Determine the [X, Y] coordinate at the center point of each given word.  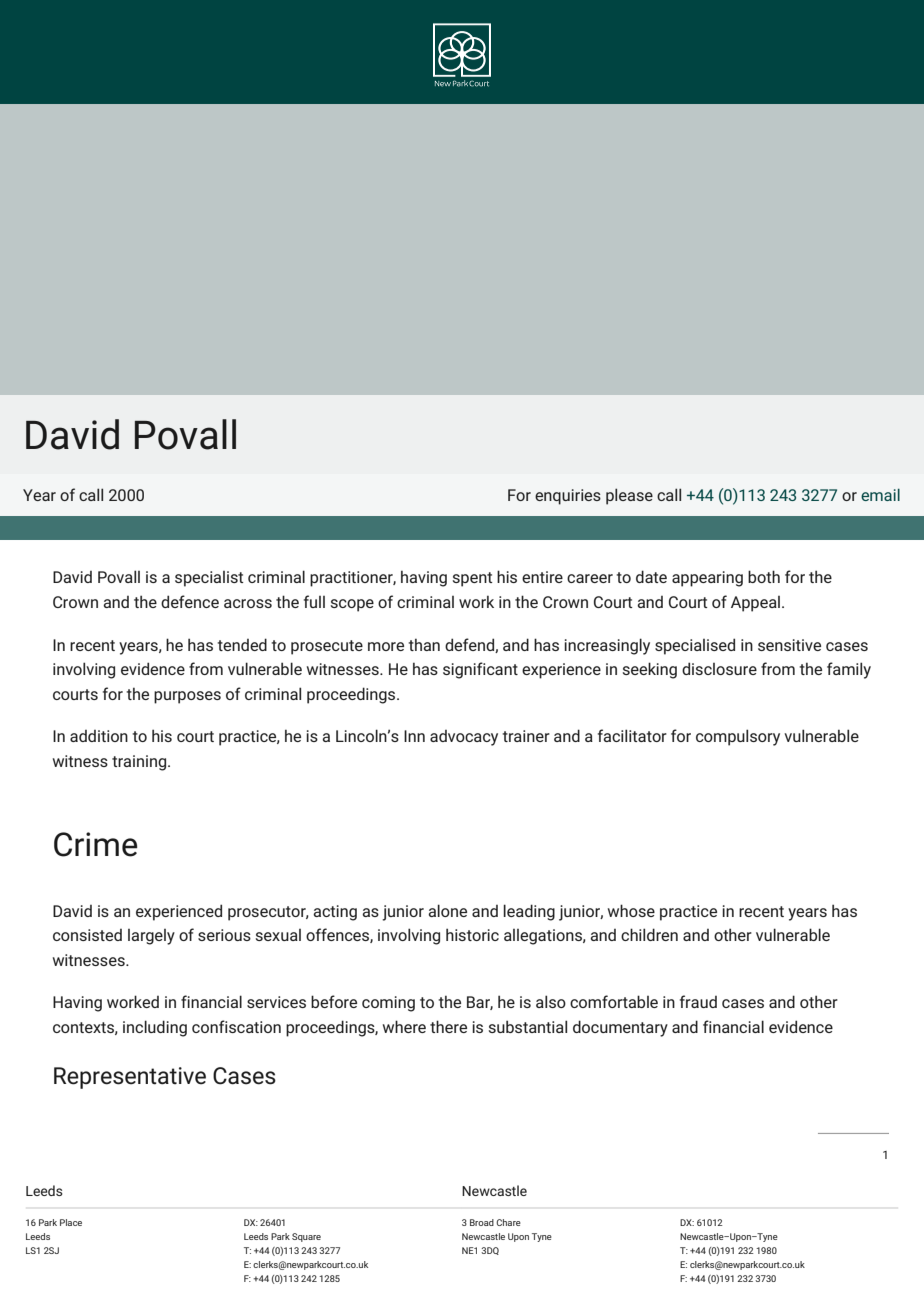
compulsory [738, 737]
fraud [698, 1001]
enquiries [568, 497]
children [649, 934]
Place [71, 1222]
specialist [209, 579]
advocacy [464, 738]
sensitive [789, 645]
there [448, 1026]
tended [242, 644]
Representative [130, 1078]
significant [480, 670]
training [140, 763]
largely [151, 937]
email [880, 494]
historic [472, 934]
